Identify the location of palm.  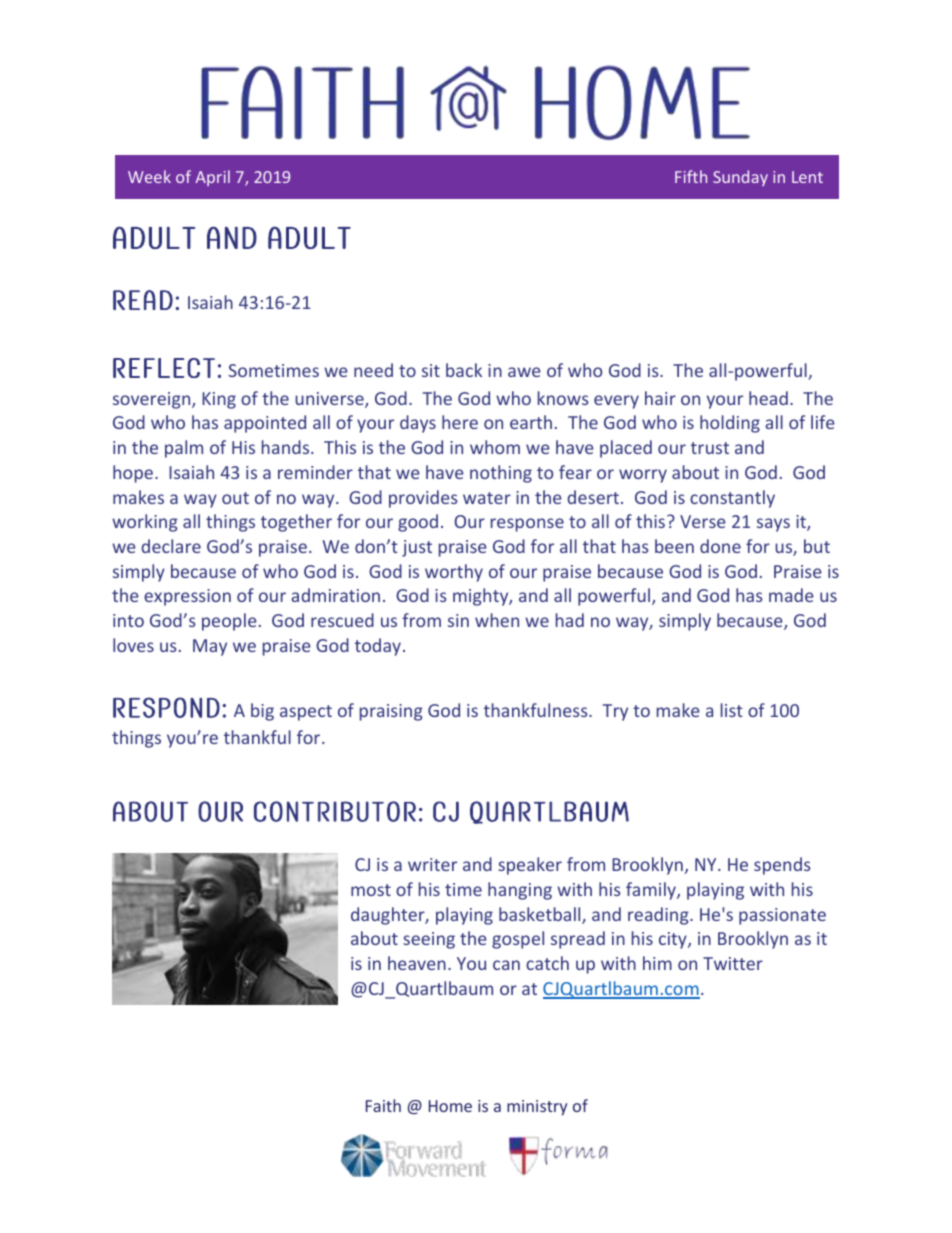
(184, 449).
